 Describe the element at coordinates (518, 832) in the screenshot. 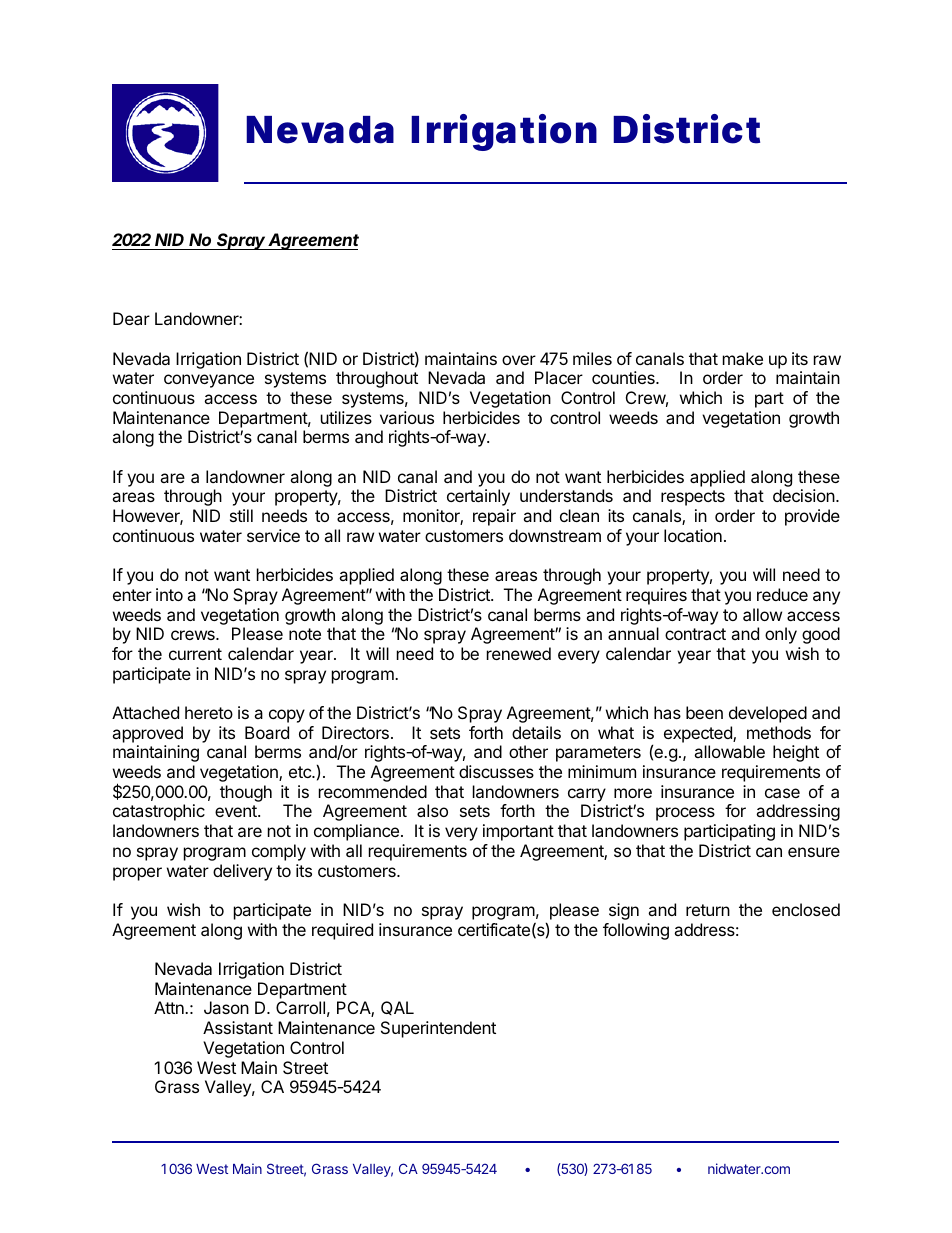

I see `important` at that location.
